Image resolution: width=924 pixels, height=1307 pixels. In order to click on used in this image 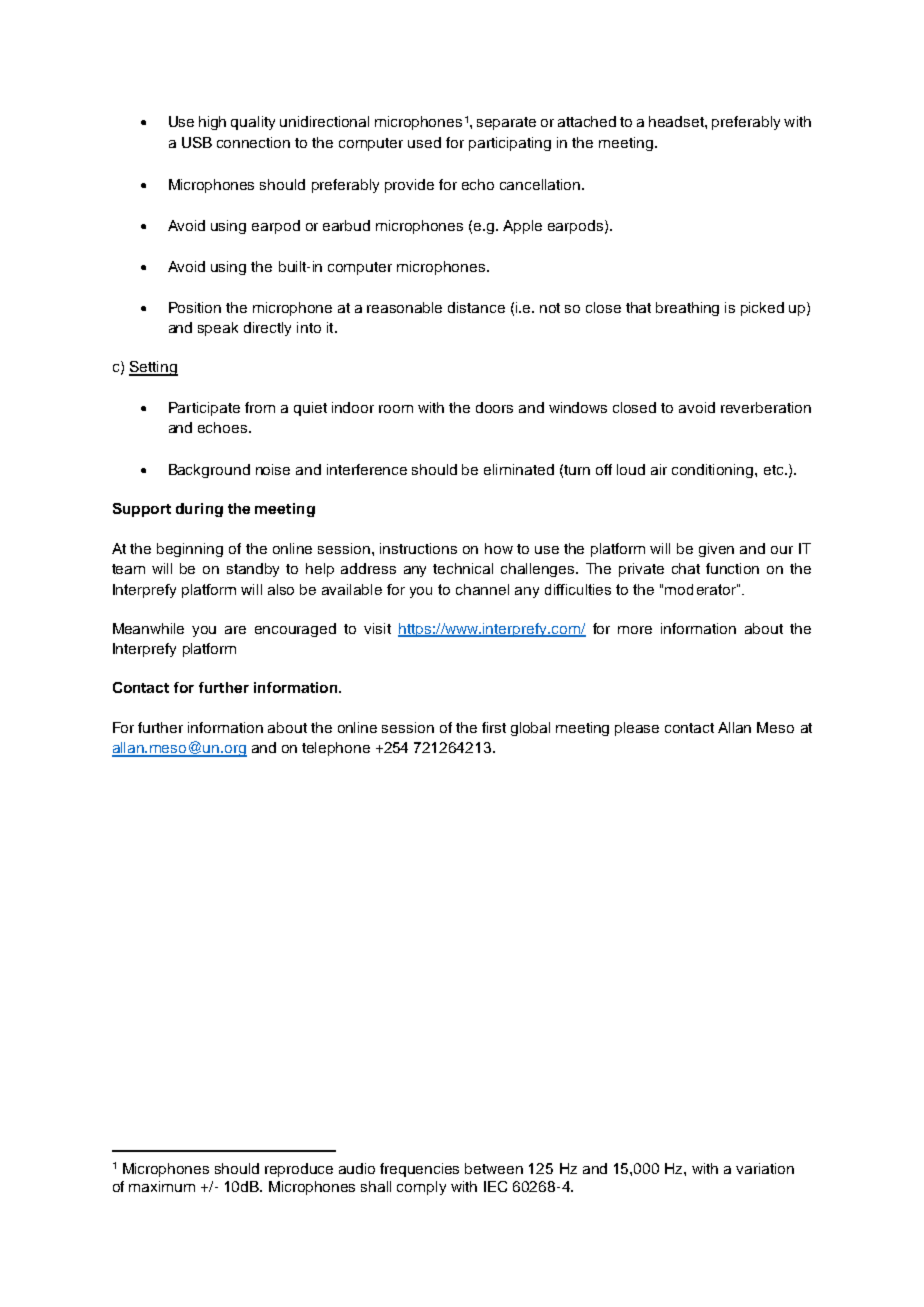, I will do `click(424, 142)`.
